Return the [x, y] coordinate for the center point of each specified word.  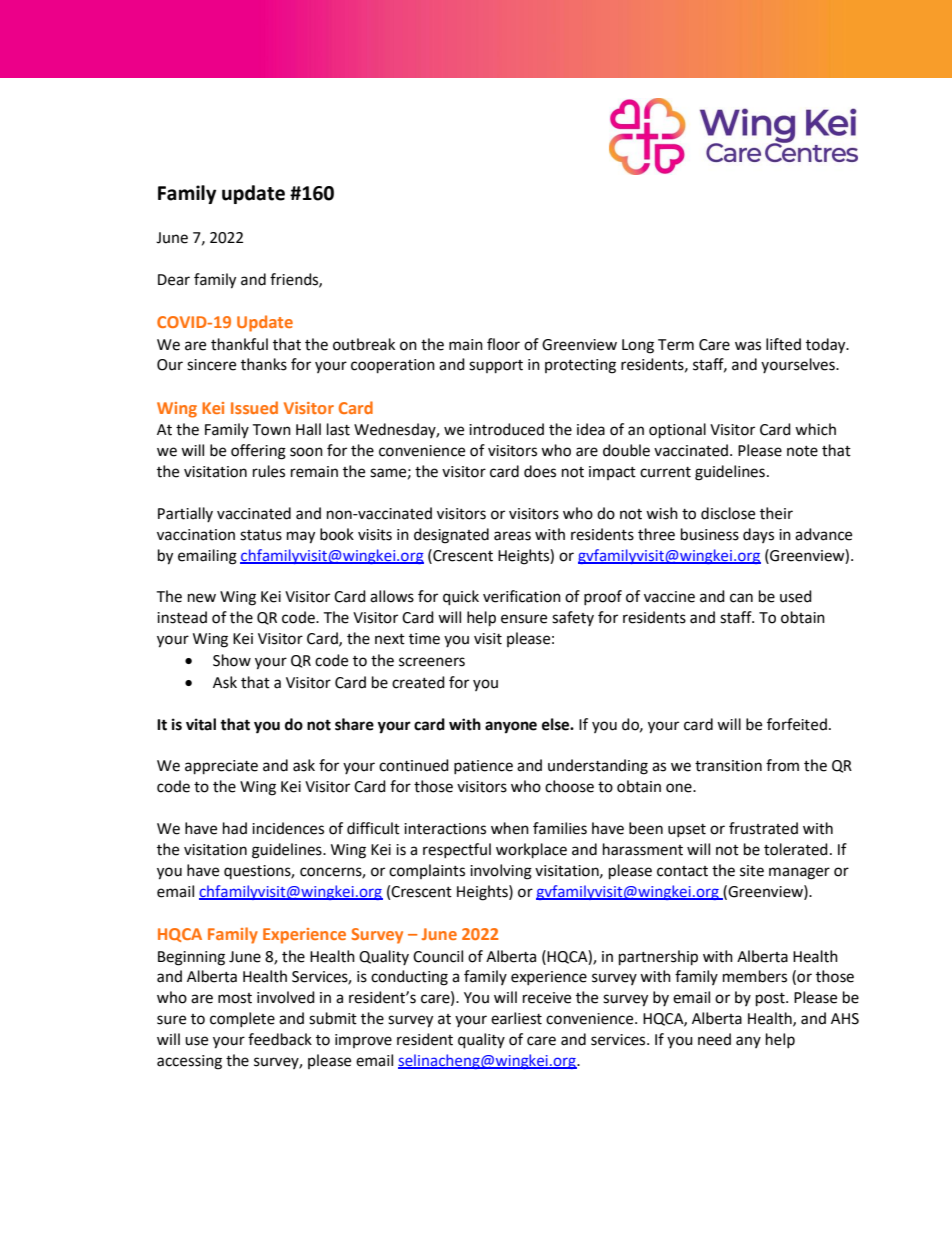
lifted [783, 344]
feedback [280, 1039]
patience [483, 767]
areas [512, 536]
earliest [516, 1018]
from [782, 765]
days [758, 535]
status [261, 535]
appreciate [221, 767]
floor [503, 344]
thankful [239, 344]
